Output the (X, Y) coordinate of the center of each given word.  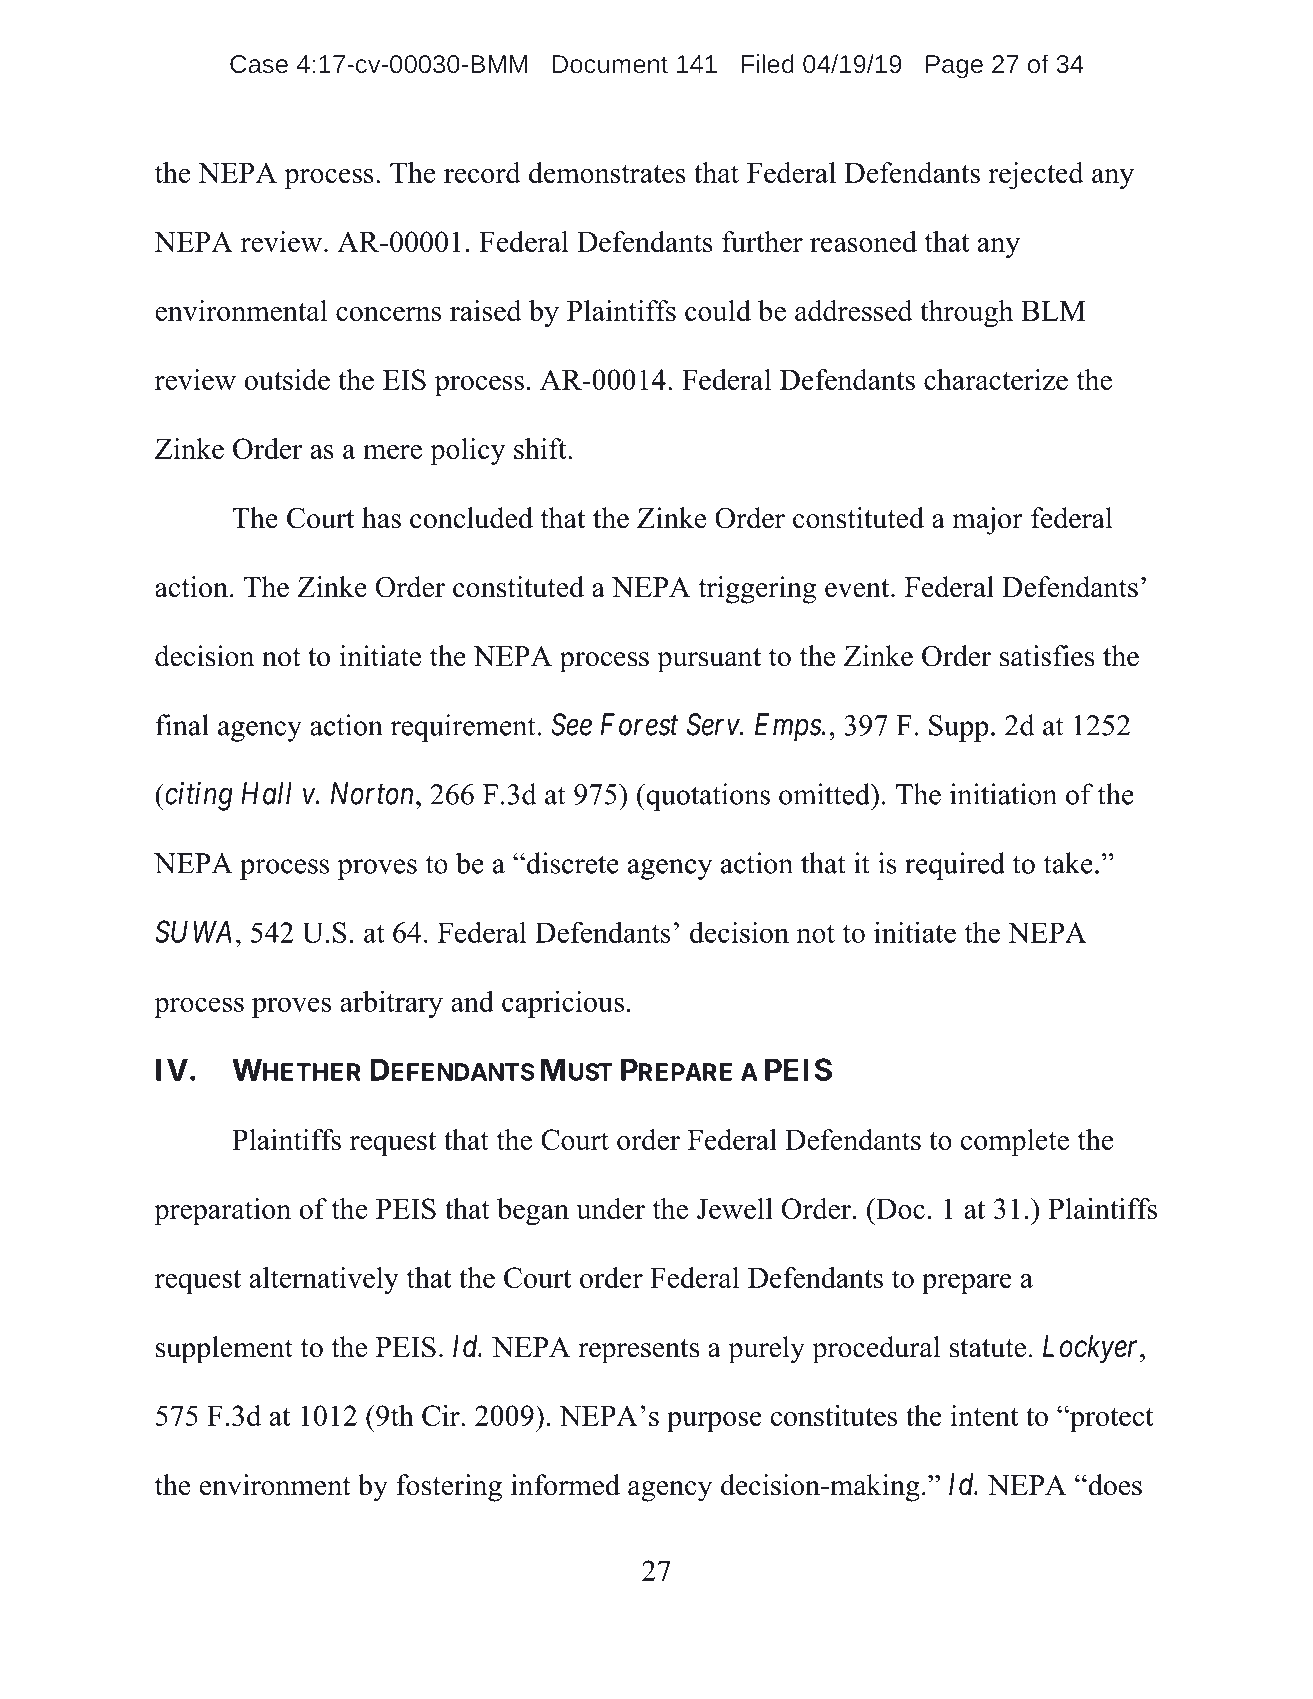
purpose (714, 1422)
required (955, 866)
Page (954, 67)
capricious (563, 1004)
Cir (442, 1415)
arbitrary (391, 1004)
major (988, 521)
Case (259, 64)
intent (984, 1415)
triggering (757, 590)
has (381, 518)
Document (610, 64)
